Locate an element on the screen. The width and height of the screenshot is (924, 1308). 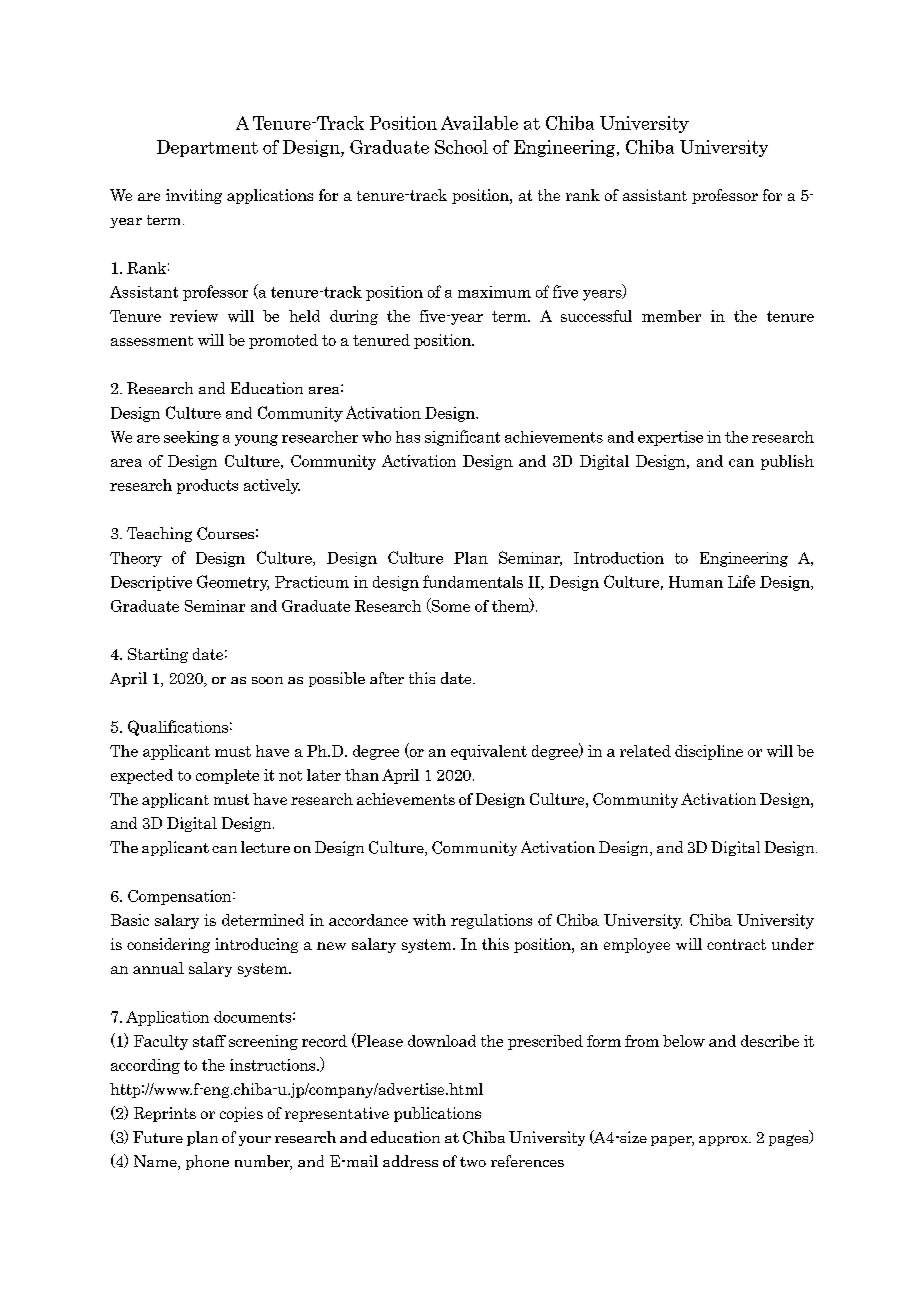
seeking is located at coordinates (191, 438).
